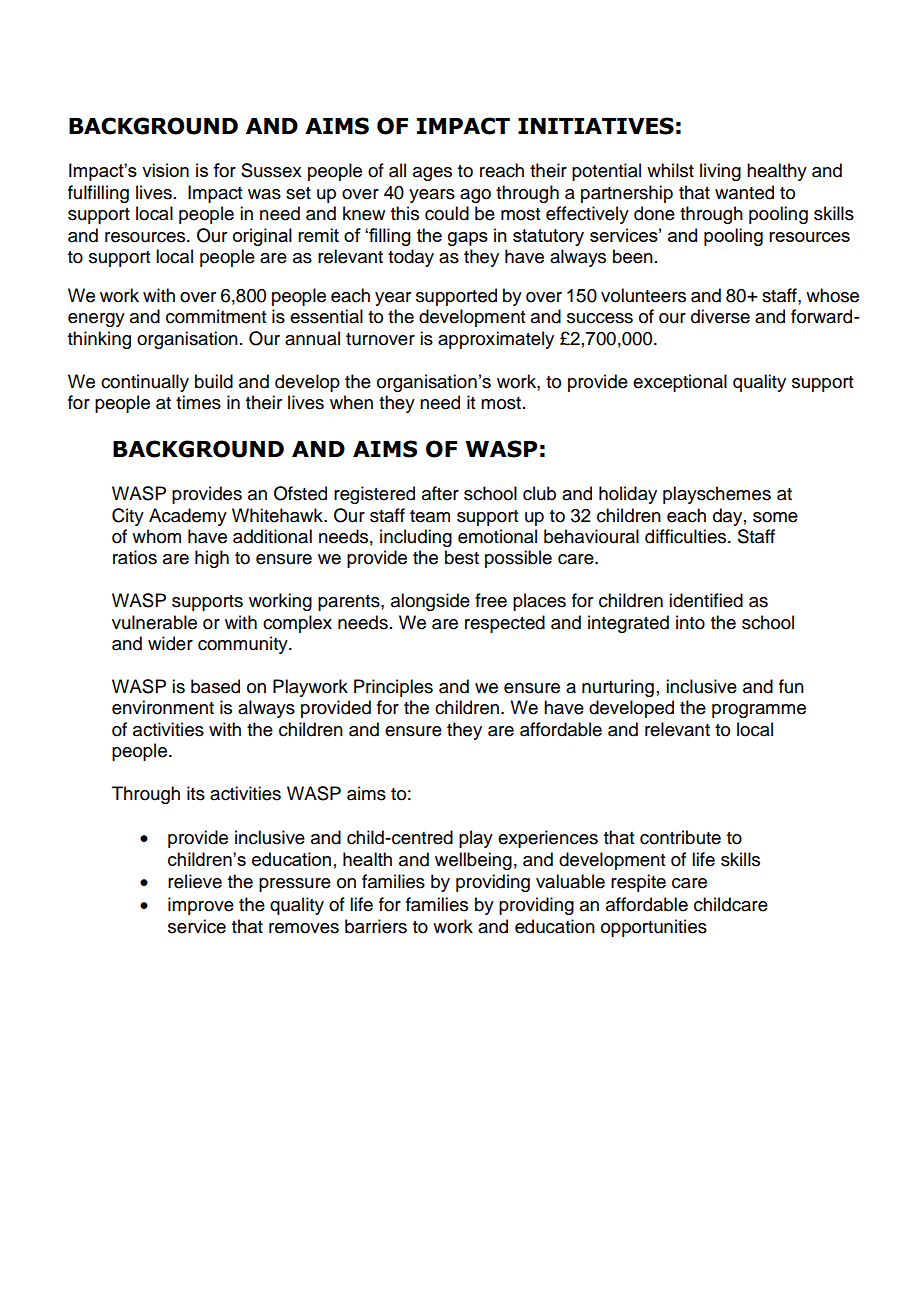 The image size is (924, 1308). Describe the element at coordinates (188, 517) in the document. I see `Academy` at that location.
